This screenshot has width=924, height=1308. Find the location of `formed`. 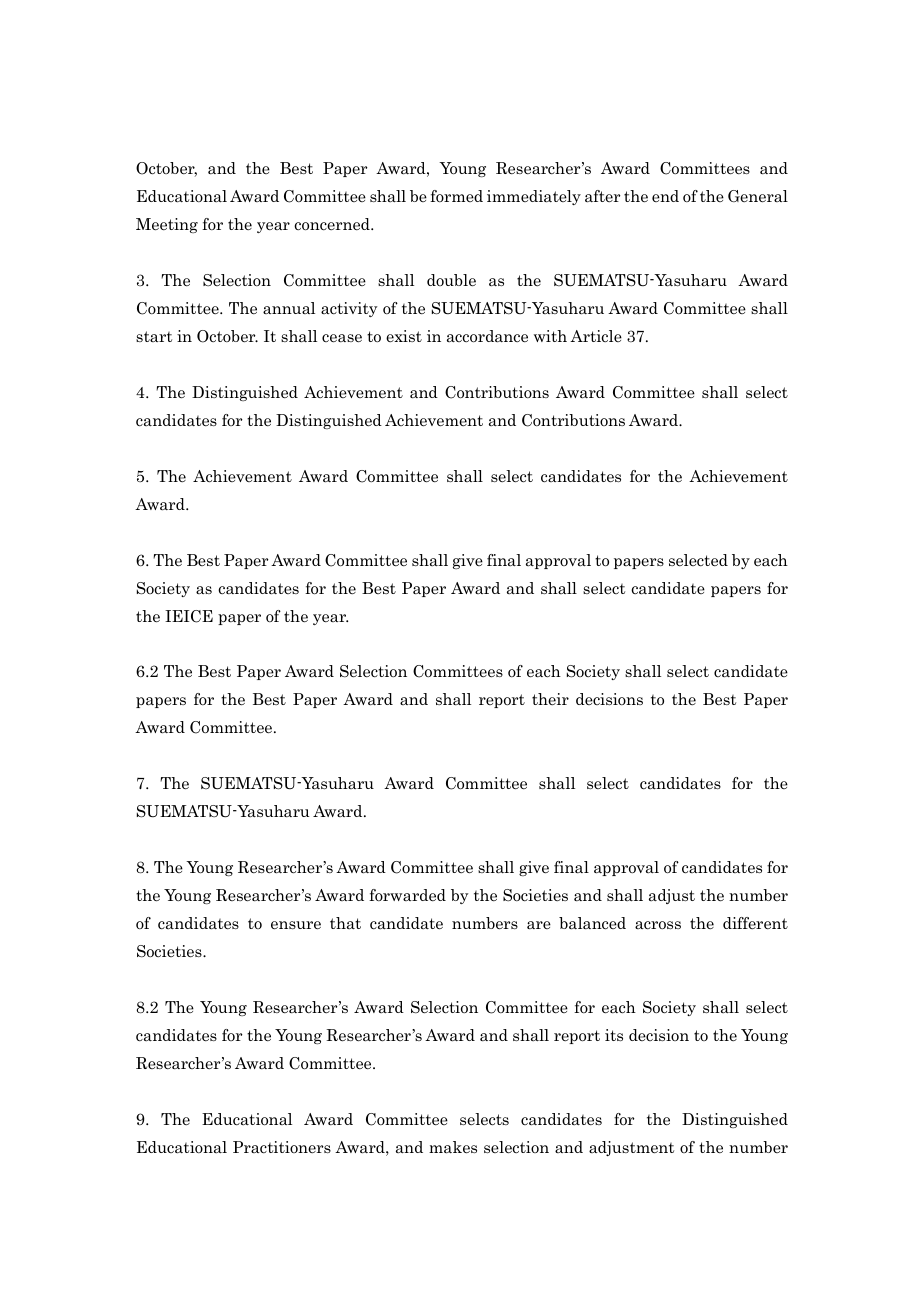

formed is located at coordinates (456, 196).
